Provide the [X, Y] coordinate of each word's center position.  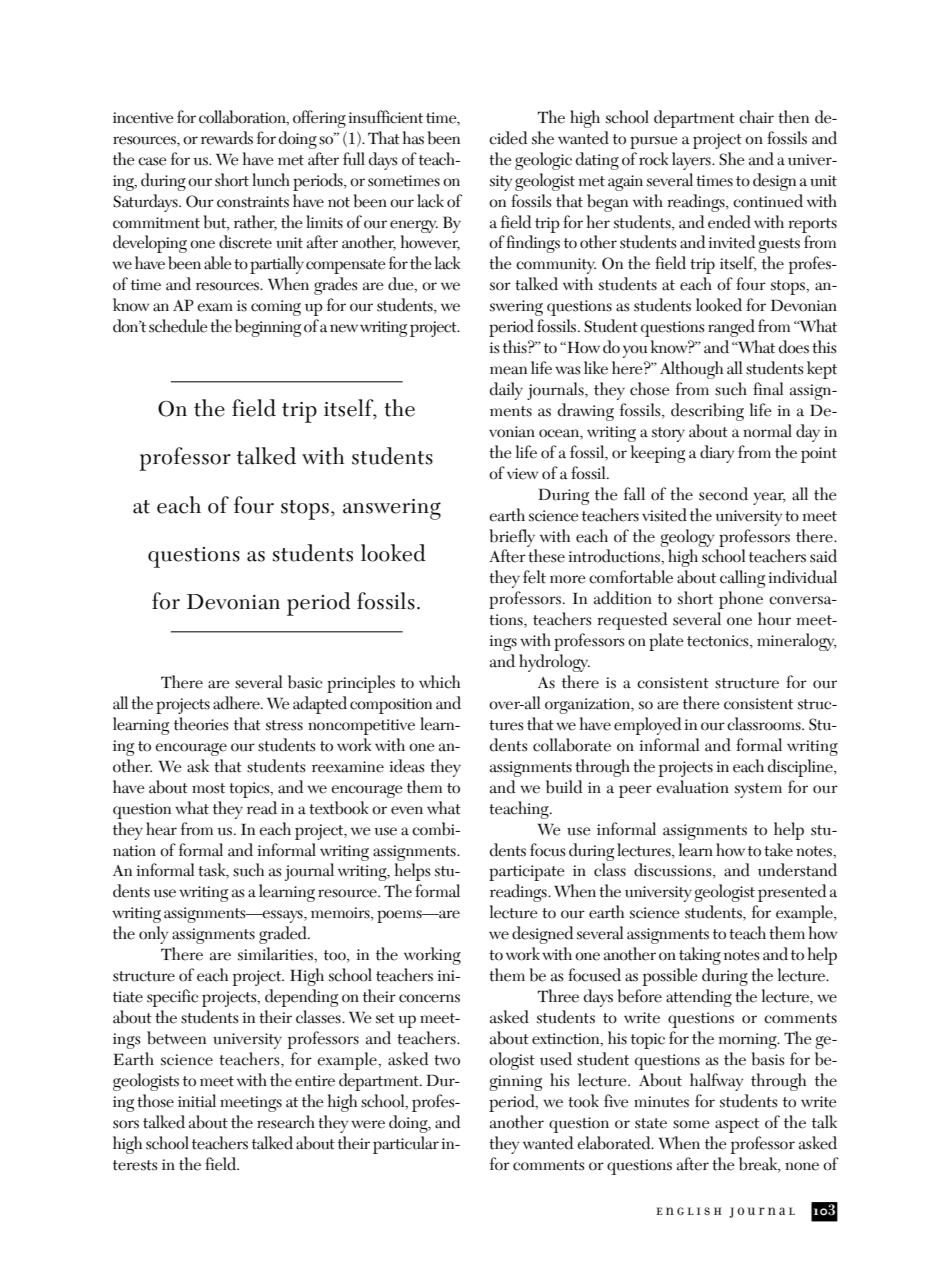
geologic [543, 161]
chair [756, 117]
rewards [227, 138]
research [286, 1122]
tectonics [719, 642]
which [439, 682]
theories [201, 724]
